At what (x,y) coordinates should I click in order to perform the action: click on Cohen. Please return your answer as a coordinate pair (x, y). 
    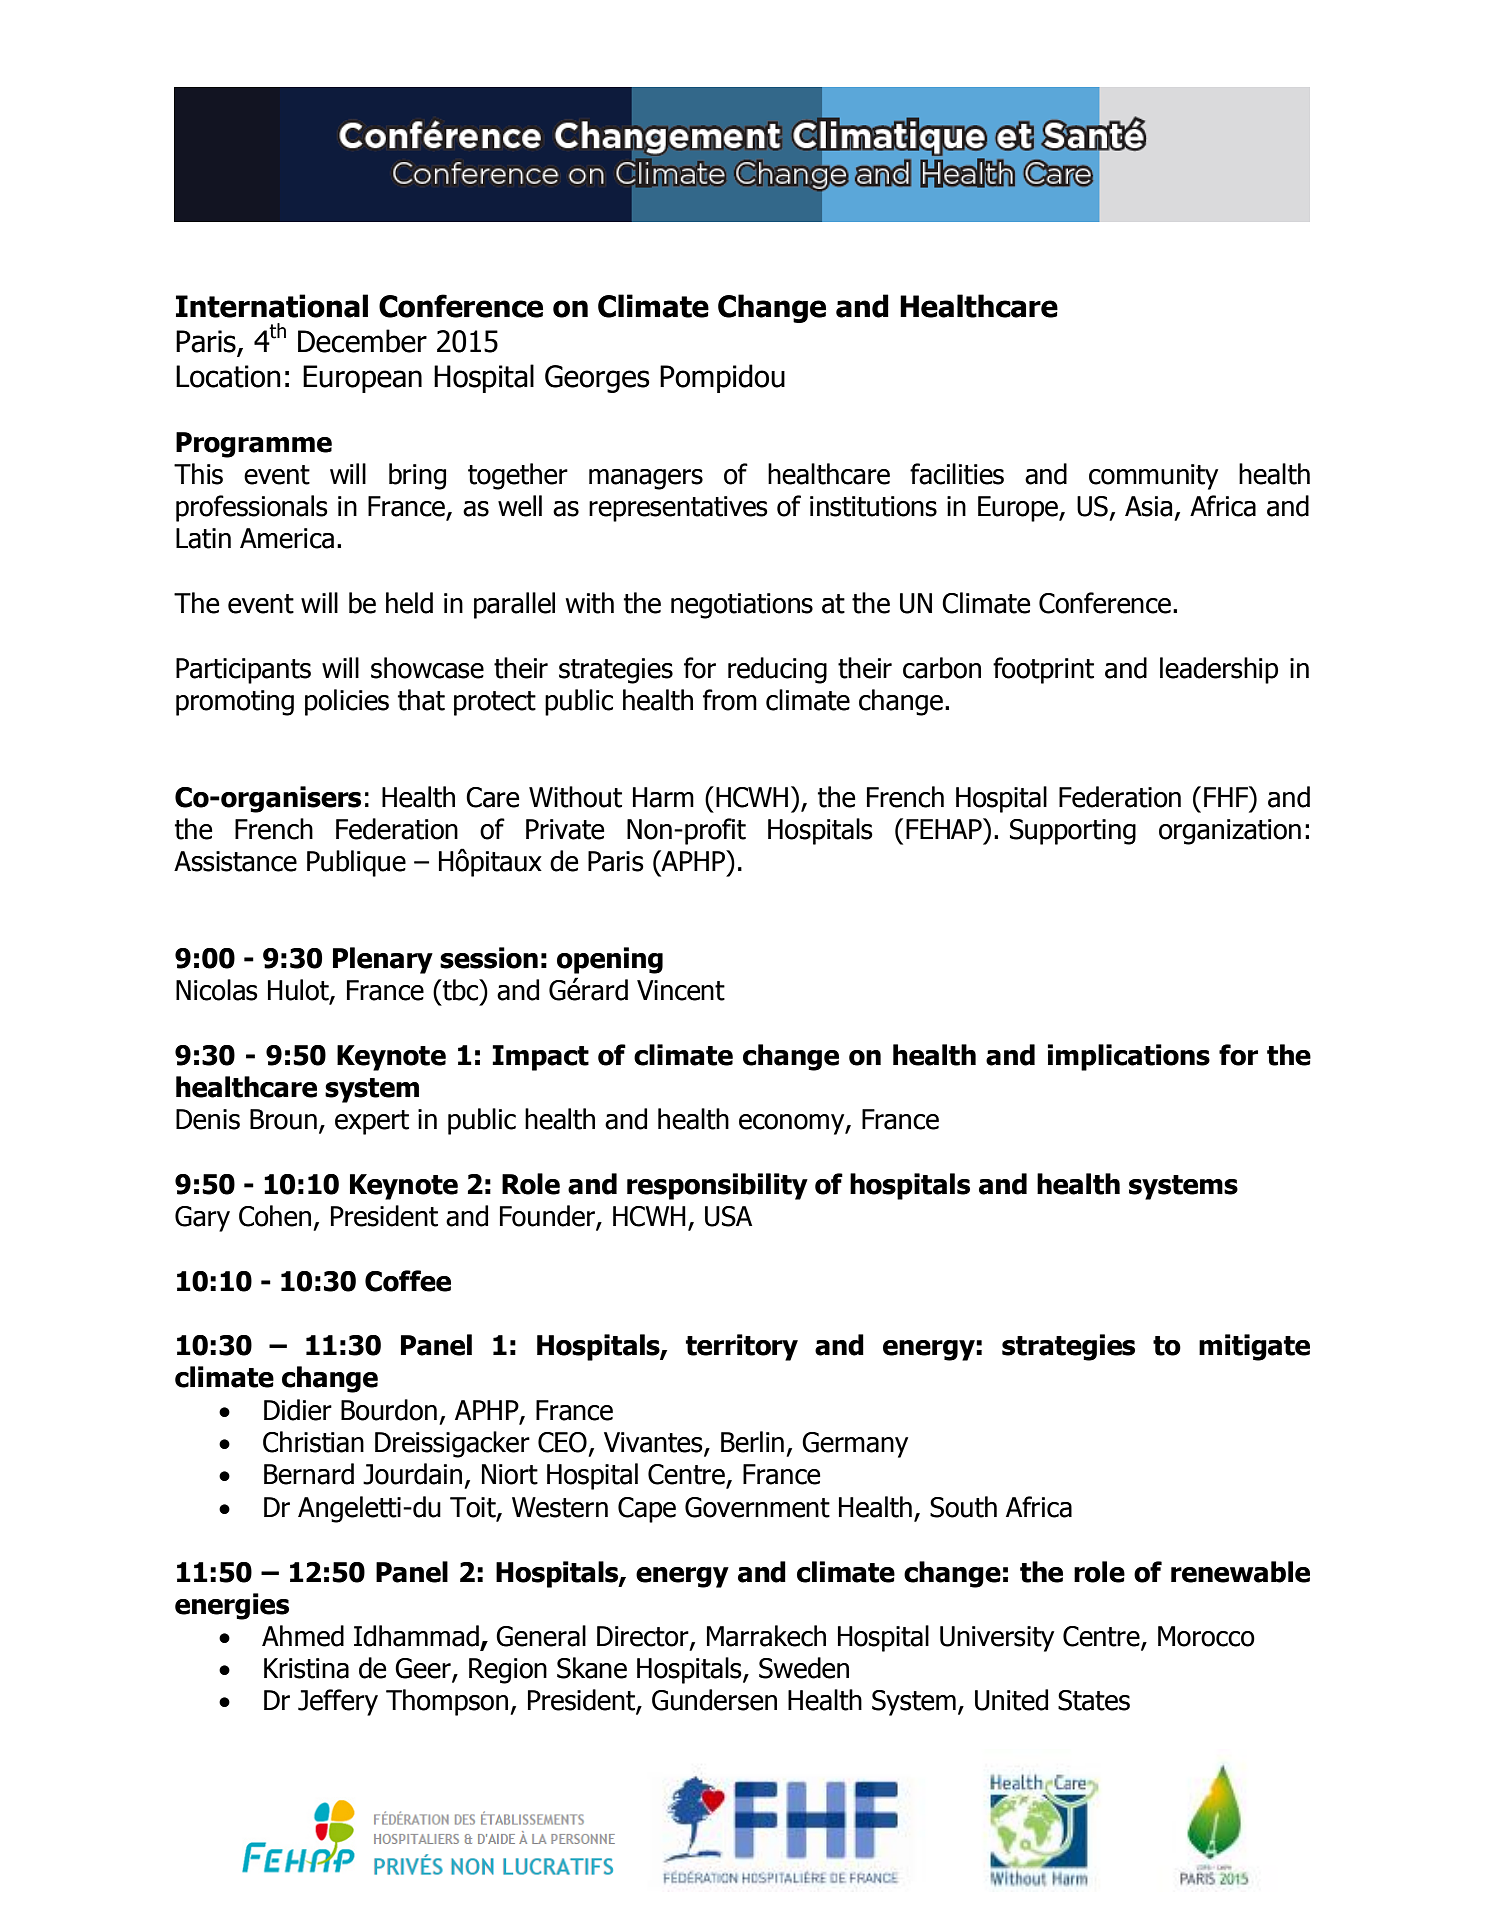
    Looking at the image, I should click on (275, 1216).
